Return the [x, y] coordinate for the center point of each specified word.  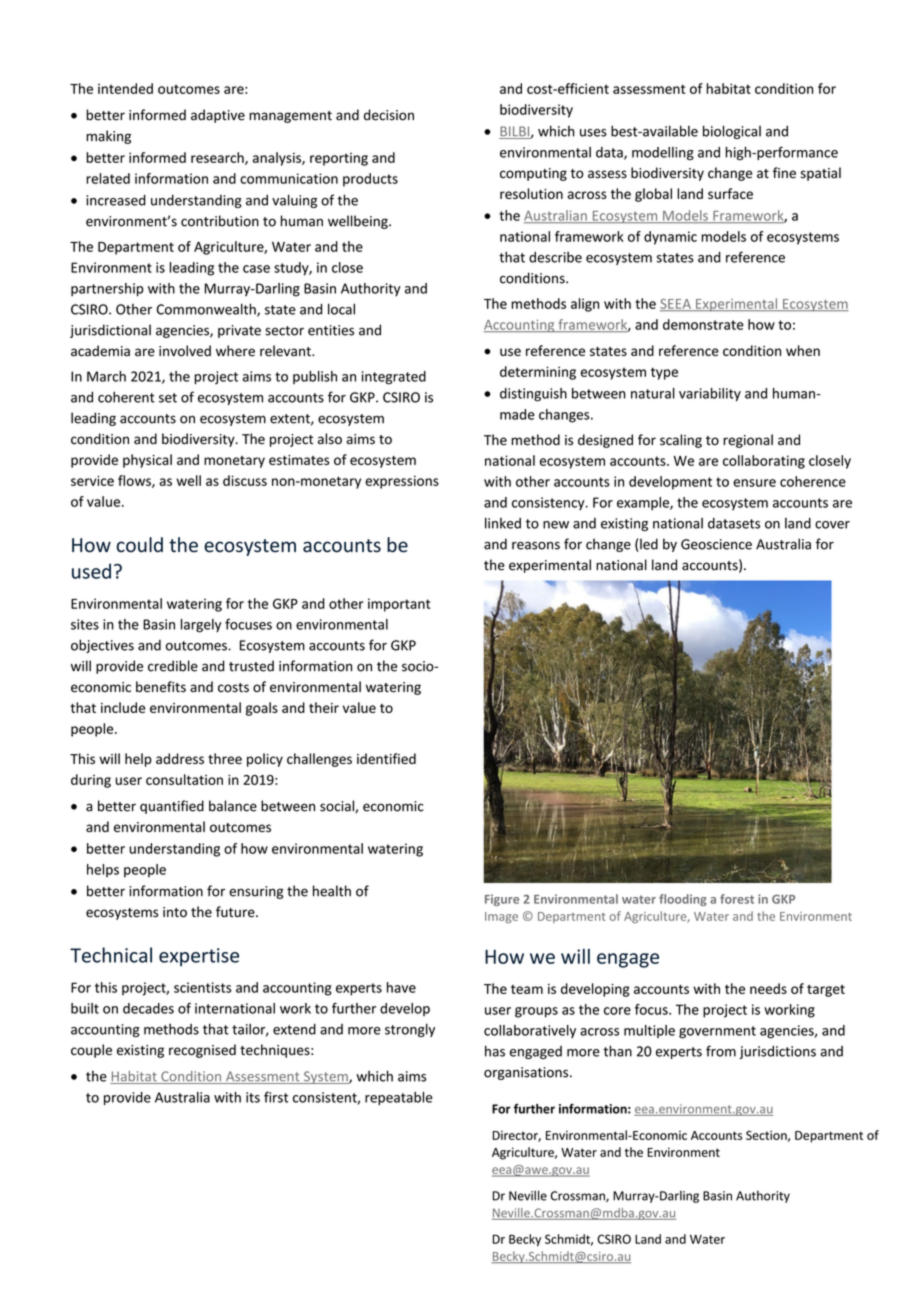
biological [732, 132]
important [399, 605]
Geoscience [716, 544]
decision [389, 115]
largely [201, 626]
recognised [202, 1051]
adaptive [218, 116]
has [495, 1051]
